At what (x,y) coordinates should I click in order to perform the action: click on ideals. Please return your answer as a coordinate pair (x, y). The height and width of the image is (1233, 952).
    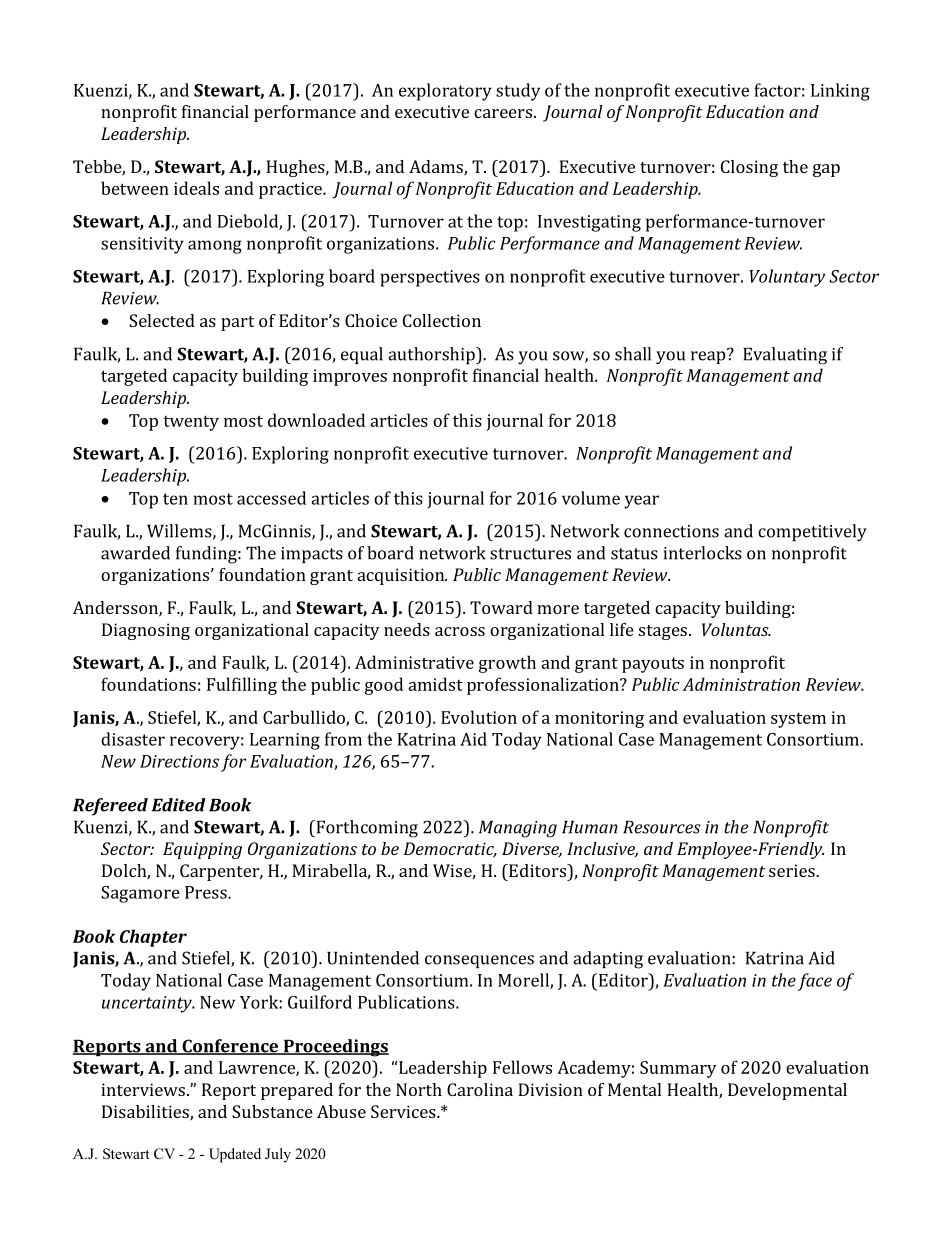
    Looking at the image, I should click on (196, 188).
